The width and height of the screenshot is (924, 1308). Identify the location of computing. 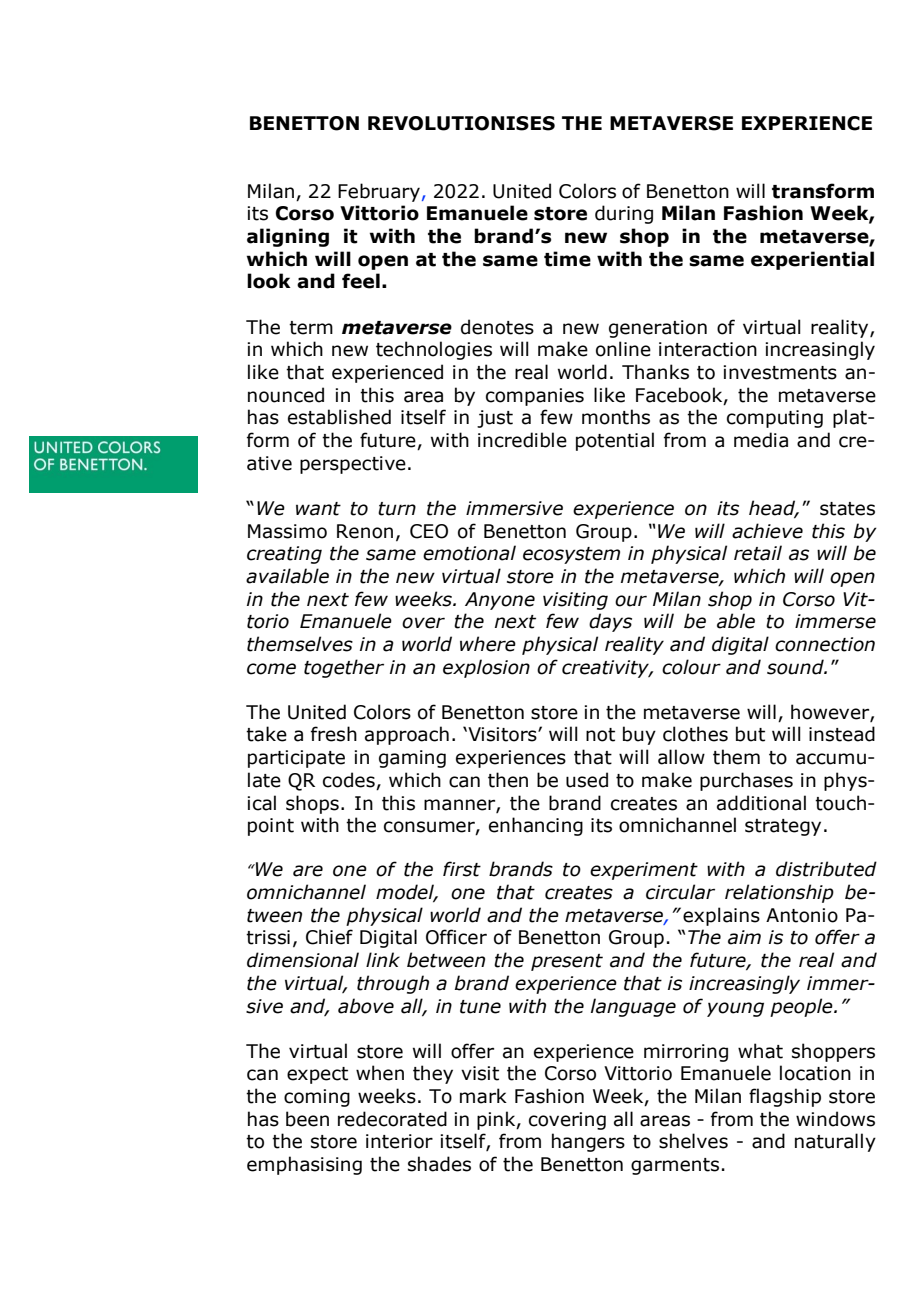
(775, 419).
